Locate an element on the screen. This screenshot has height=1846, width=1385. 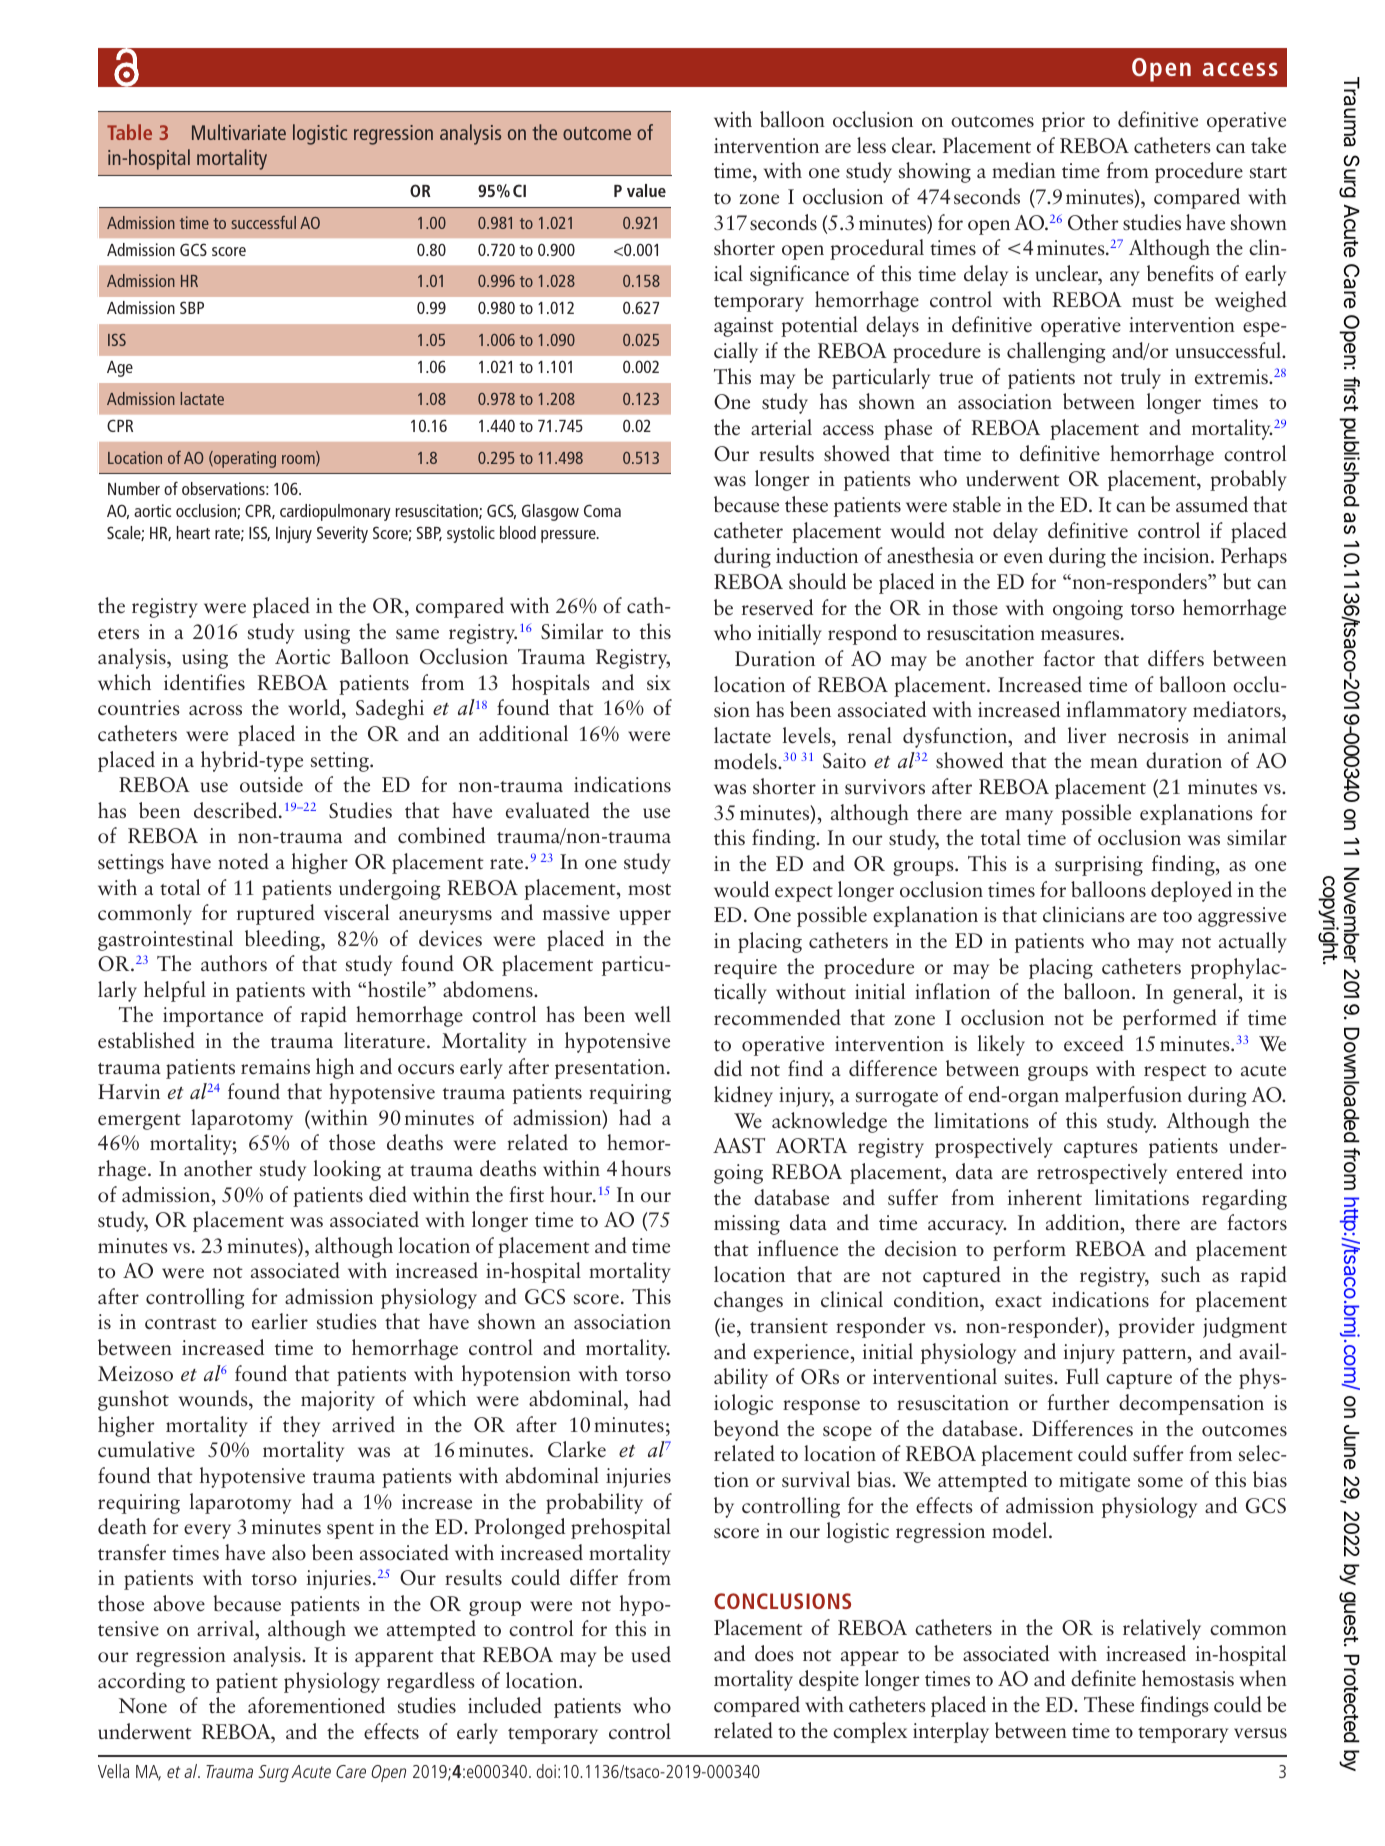
retrospectively is located at coordinates (1102, 1173).
